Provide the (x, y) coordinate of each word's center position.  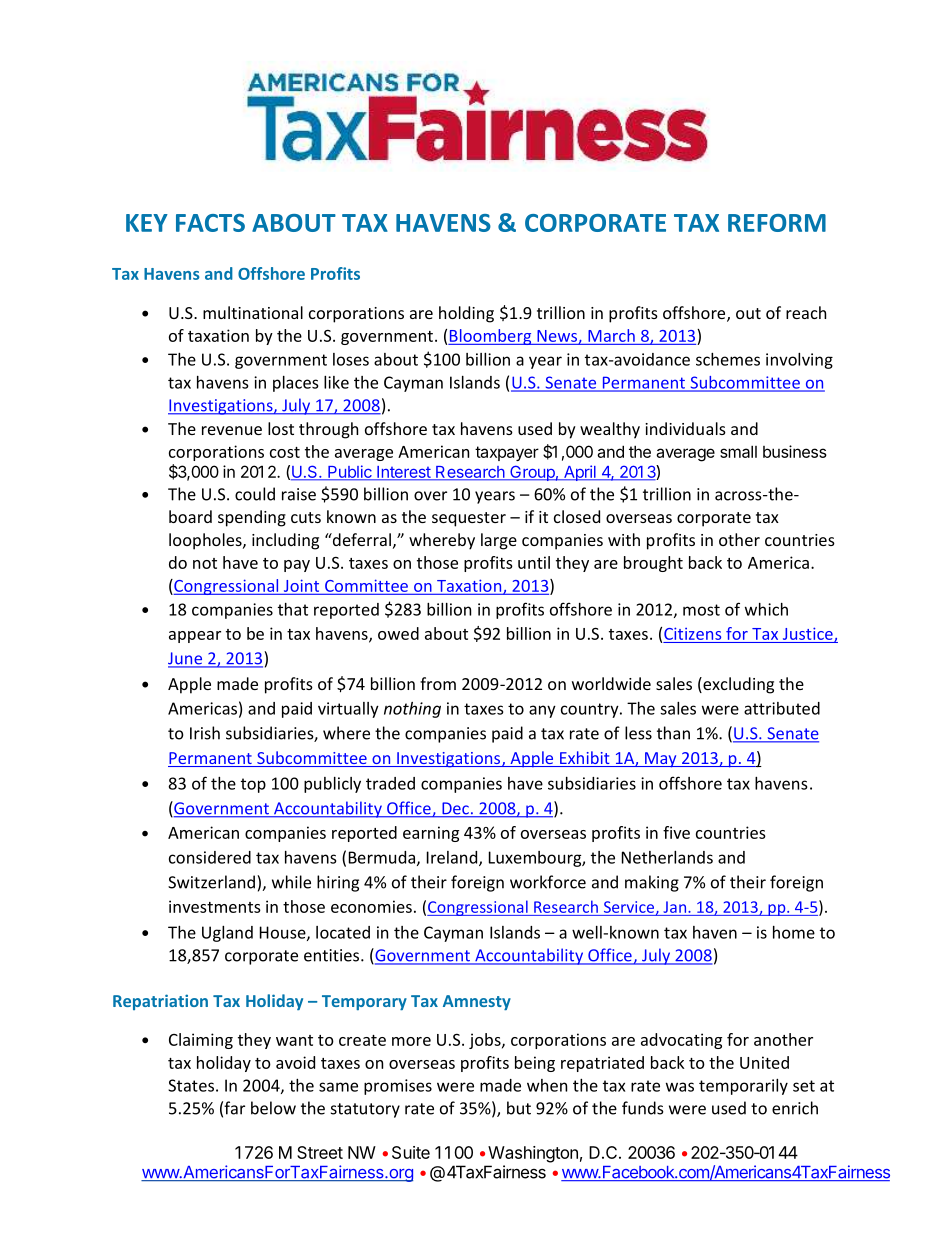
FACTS (210, 223)
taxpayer (507, 453)
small (738, 451)
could (255, 494)
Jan (676, 907)
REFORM (777, 223)
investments (215, 906)
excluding (737, 685)
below (273, 1108)
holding (466, 314)
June (186, 659)
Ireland (453, 858)
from (438, 683)
